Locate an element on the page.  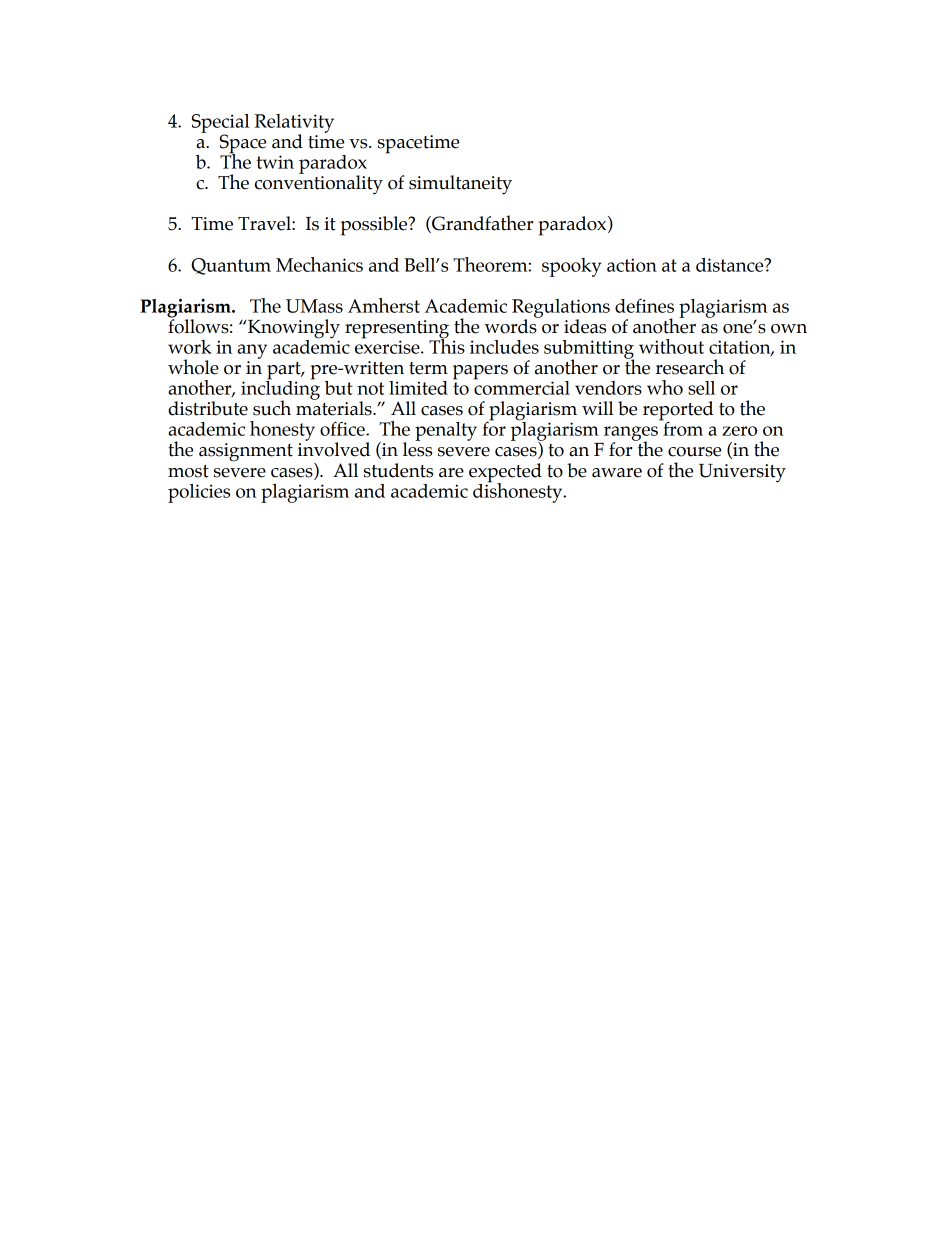
possible is located at coordinates (375, 226).
